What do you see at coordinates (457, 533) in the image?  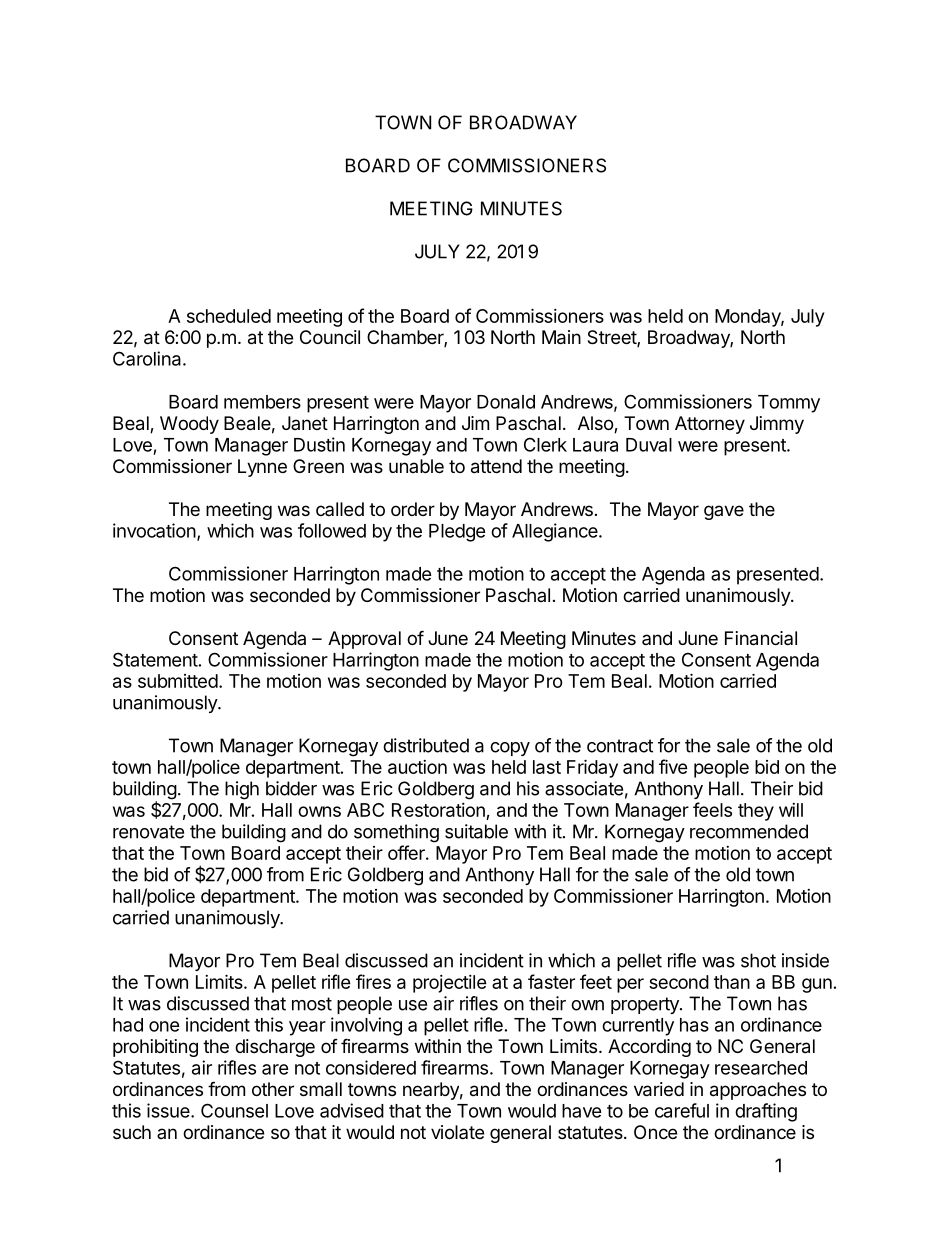 I see `Pledge` at bounding box center [457, 533].
